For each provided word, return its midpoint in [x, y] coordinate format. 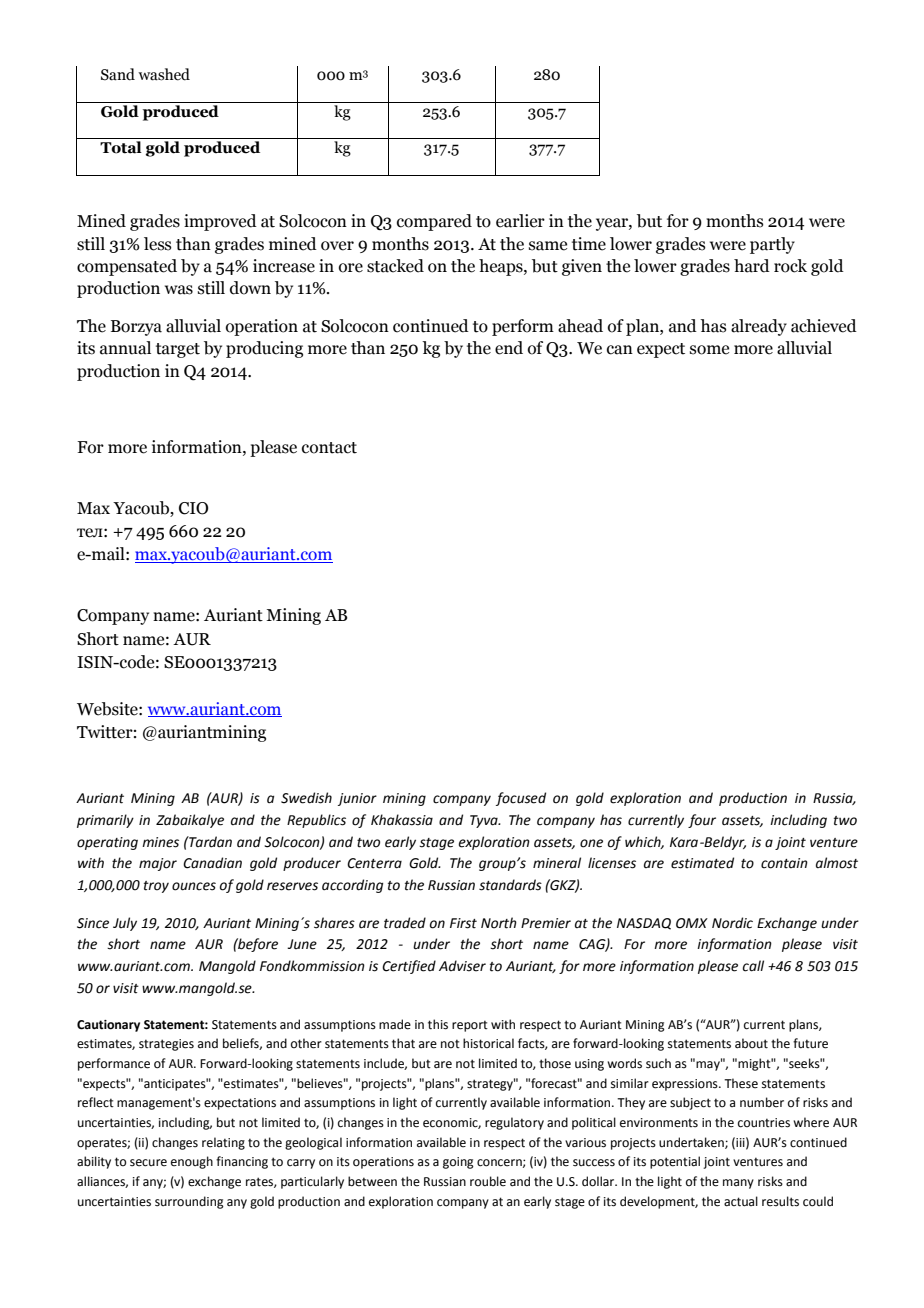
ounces [194, 886]
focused [521, 799]
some [709, 350]
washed [164, 74]
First [463, 923]
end [509, 348]
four [702, 821]
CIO [193, 508]
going [458, 1163]
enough [192, 1162]
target [178, 350]
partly [772, 245]
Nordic [732, 923]
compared [434, 222]
